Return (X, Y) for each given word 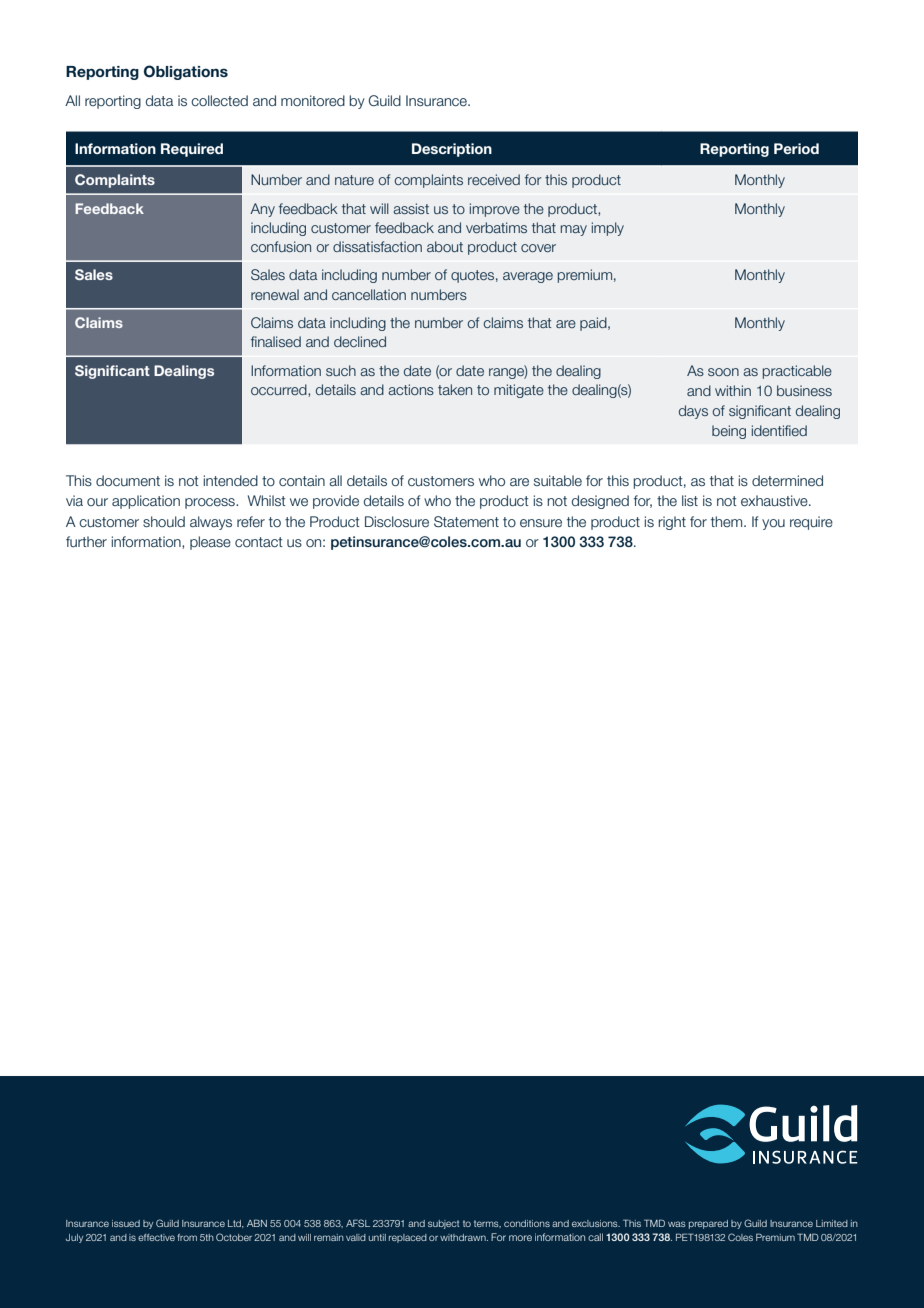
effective (156, 1237)
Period (796, 148)
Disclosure (397, 522)
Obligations (186, 72)
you (773, 524)
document (128, 480)
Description (452, 150)
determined (787, 481)
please (210, 543)
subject (443, 1224)
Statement (466, 521)
